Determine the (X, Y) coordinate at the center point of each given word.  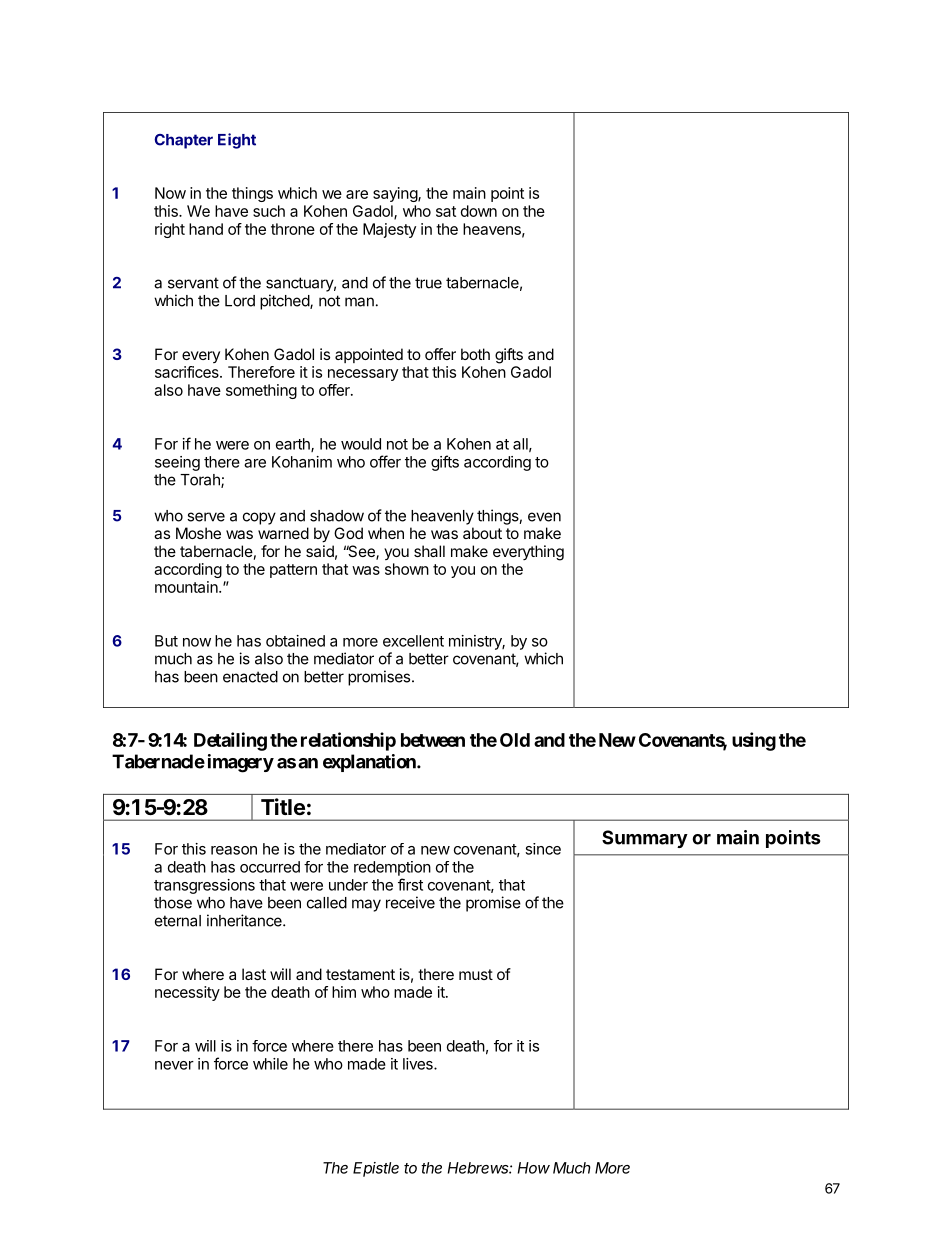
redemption (392, 868)
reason (234, 850)
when (386, 533)
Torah (201, 481)
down (479, 211)
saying (396, 194)
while (270, 1064)
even (544, 517)
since (543, 849)
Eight (237, 141)
